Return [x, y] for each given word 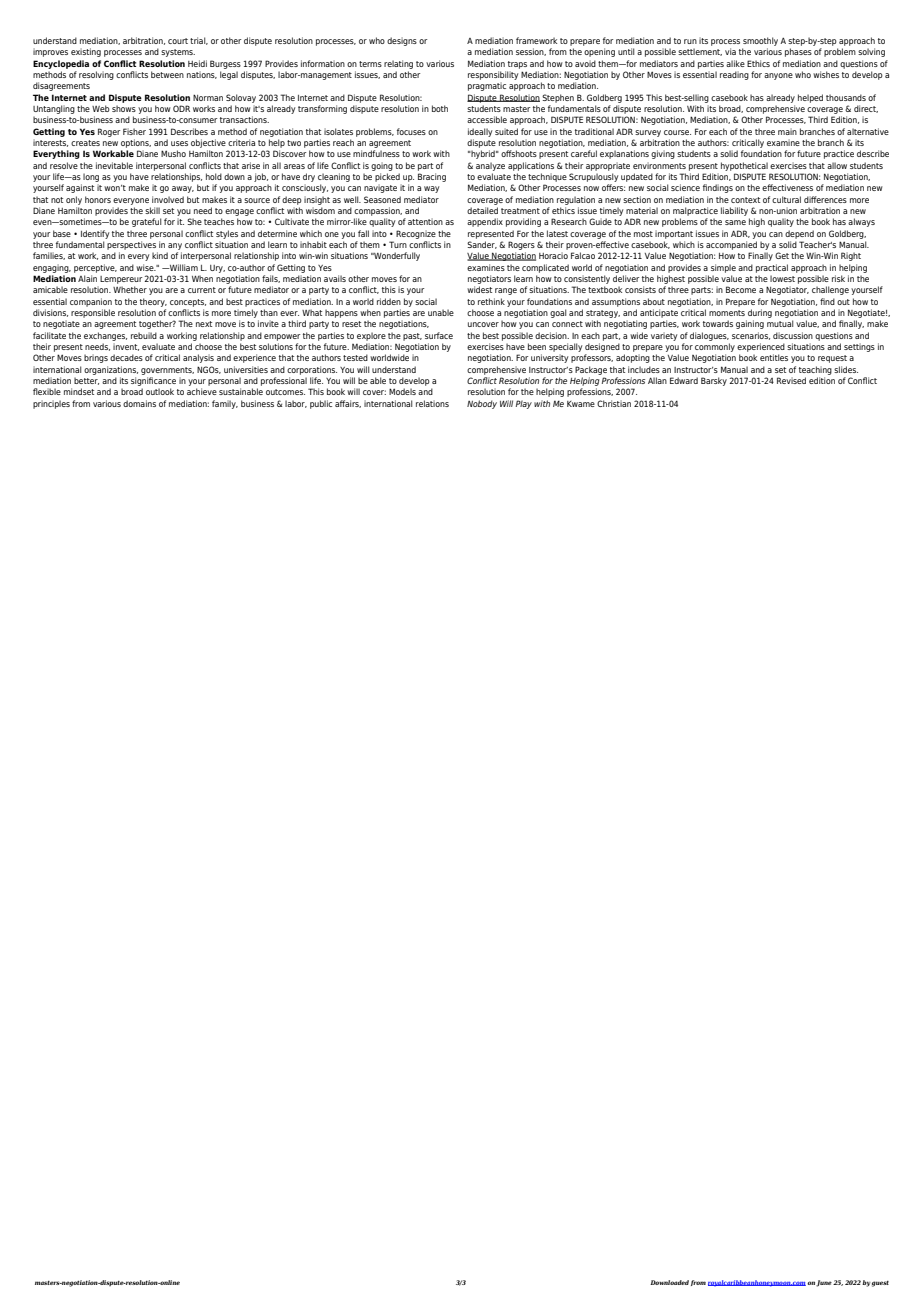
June [824, 1283]
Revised [791, 380]
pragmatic [487, 86]
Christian [614, 403]
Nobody [482, 404]
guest [880, 1284]
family [225, 404]
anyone [778, 76]
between [167, 74]
